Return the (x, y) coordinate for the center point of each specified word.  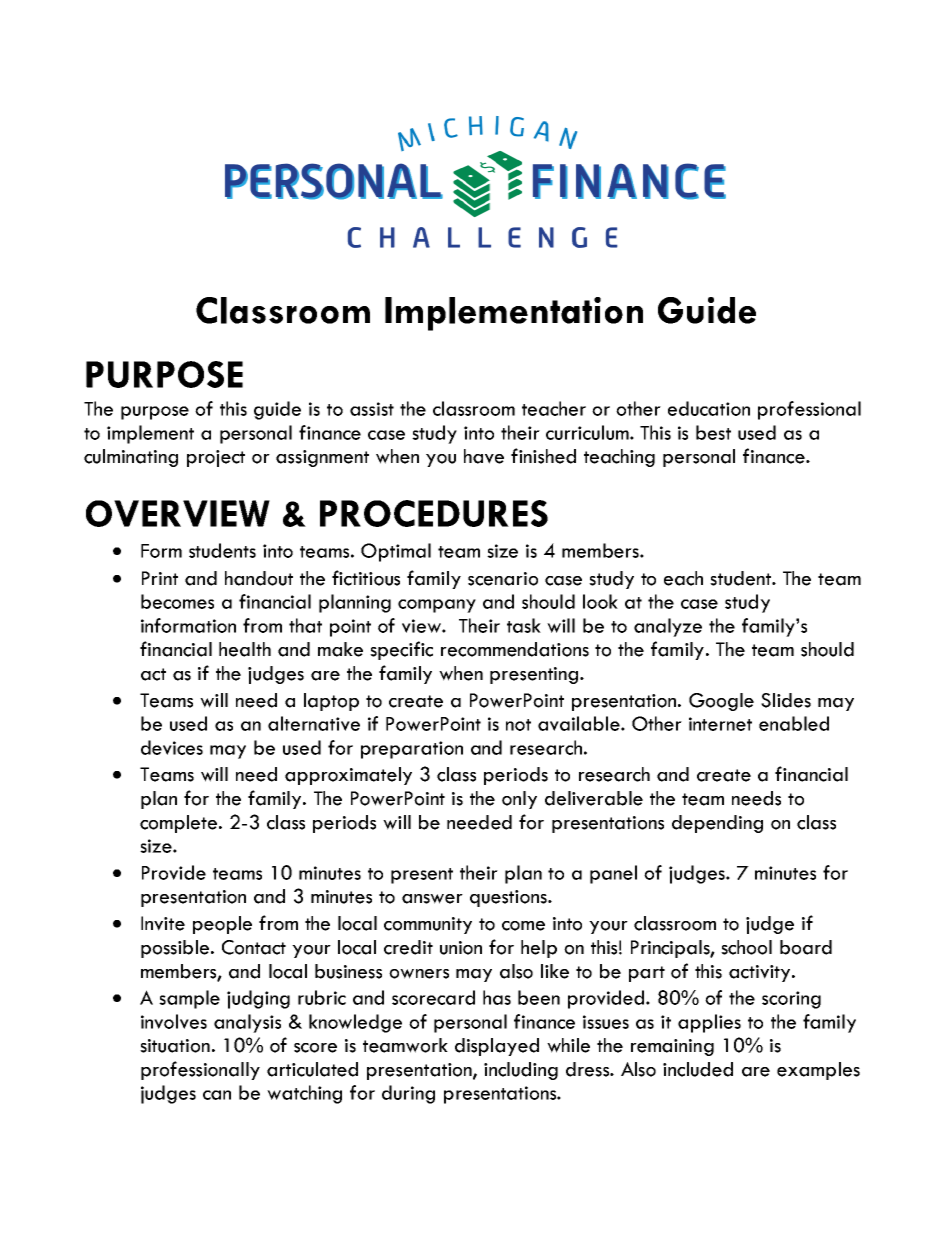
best (713, 432)
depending (717, 824)
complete (180, 824)
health (245, 649)
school (746, 947)
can (217, 1095)
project (216, 458)
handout (259, 578)
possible (175, 949)
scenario (503, 579)
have (484, 456)
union (461, 948)
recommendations (515, 649)
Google (721, 702)
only (519, 800)
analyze (668, 627)
